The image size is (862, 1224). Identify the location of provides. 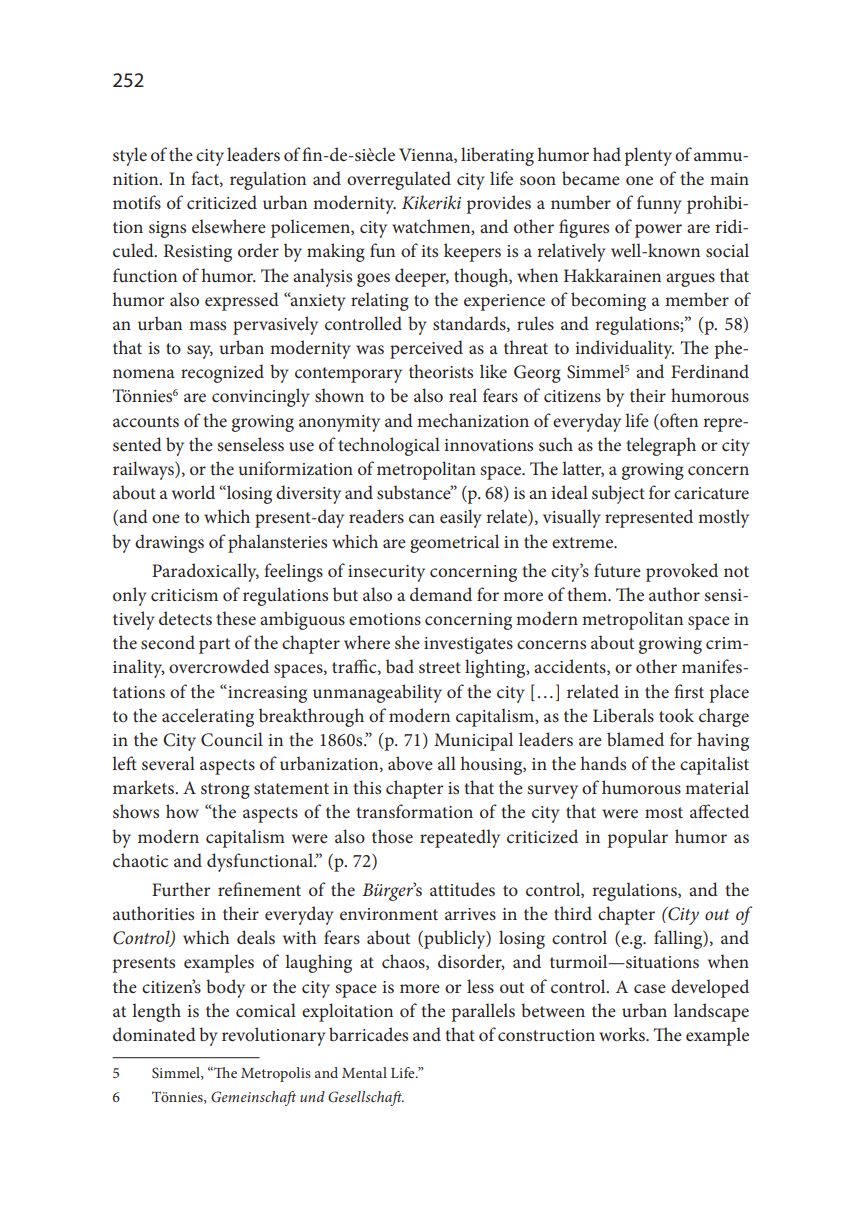
(499, 204).
